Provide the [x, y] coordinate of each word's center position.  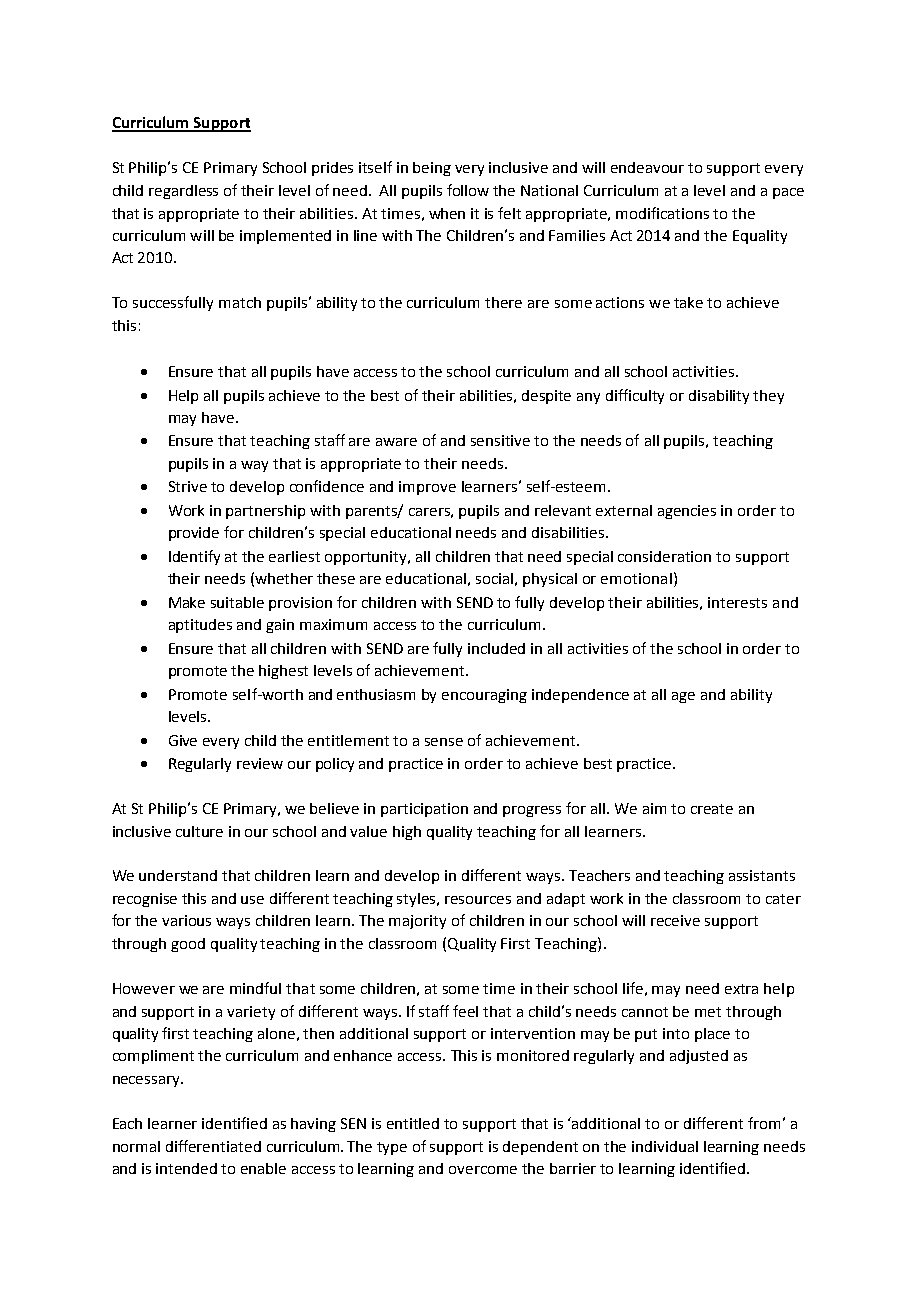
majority [417, 922]
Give [183, 740]
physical [550, 580]
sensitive [500, 440]
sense [444, 742]
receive [675, 920]
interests [737, 602]
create [712, 809]
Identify [194, 557]
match [240, 302]
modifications [662, 213]
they [768, 397]
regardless [183, 192]
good [188, 945]
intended [186, 1168]
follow [468, 190]
